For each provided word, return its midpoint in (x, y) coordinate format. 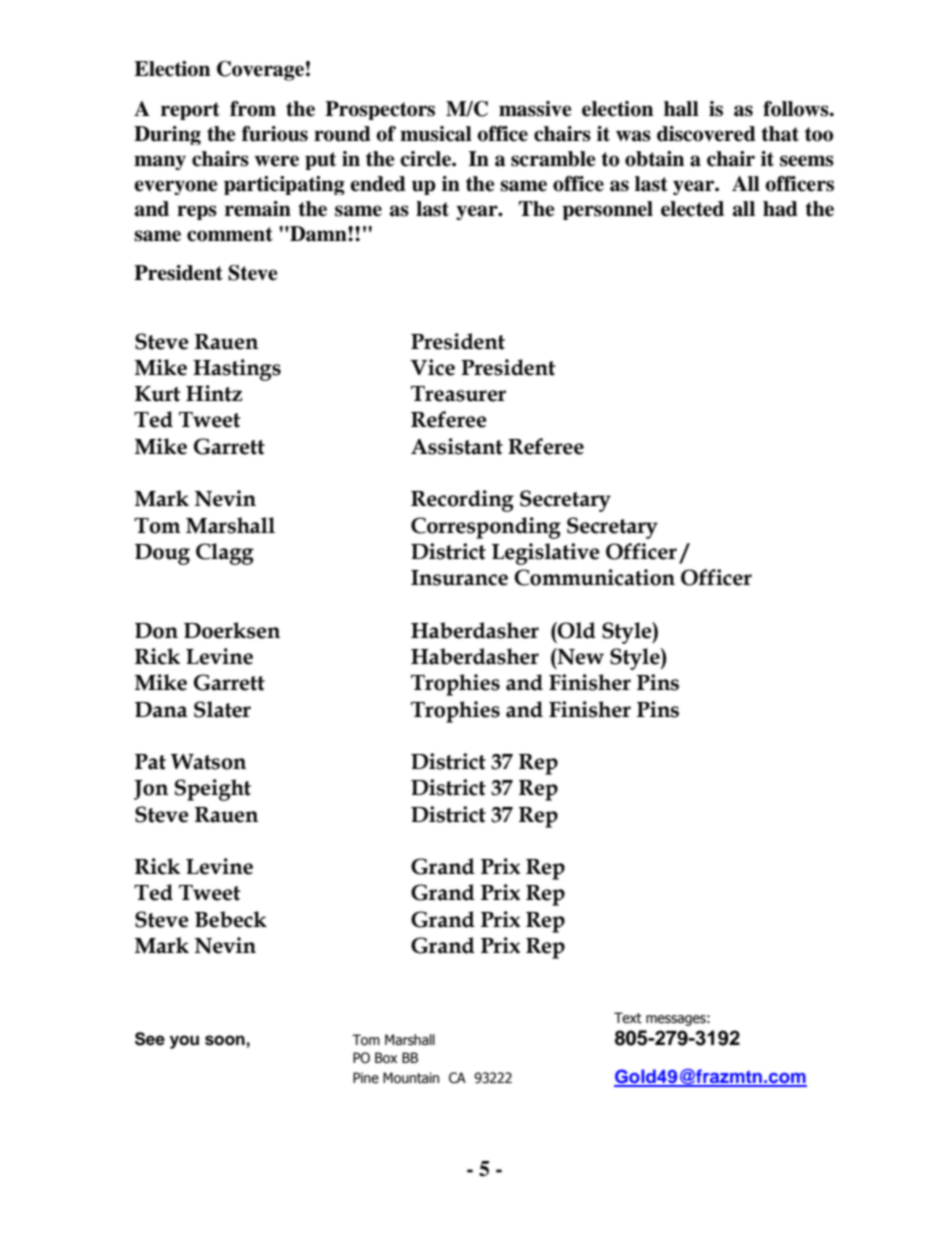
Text (628, 1018)
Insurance (459, 578)
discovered (706, 134)
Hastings (237, 370)
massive (535, 109)
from (253, 109)
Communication (594, 577)
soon (225, 1040)
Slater (222, 709)
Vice (432, 367)
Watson (208, 762)
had (780, 209)
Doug (162, 554)
